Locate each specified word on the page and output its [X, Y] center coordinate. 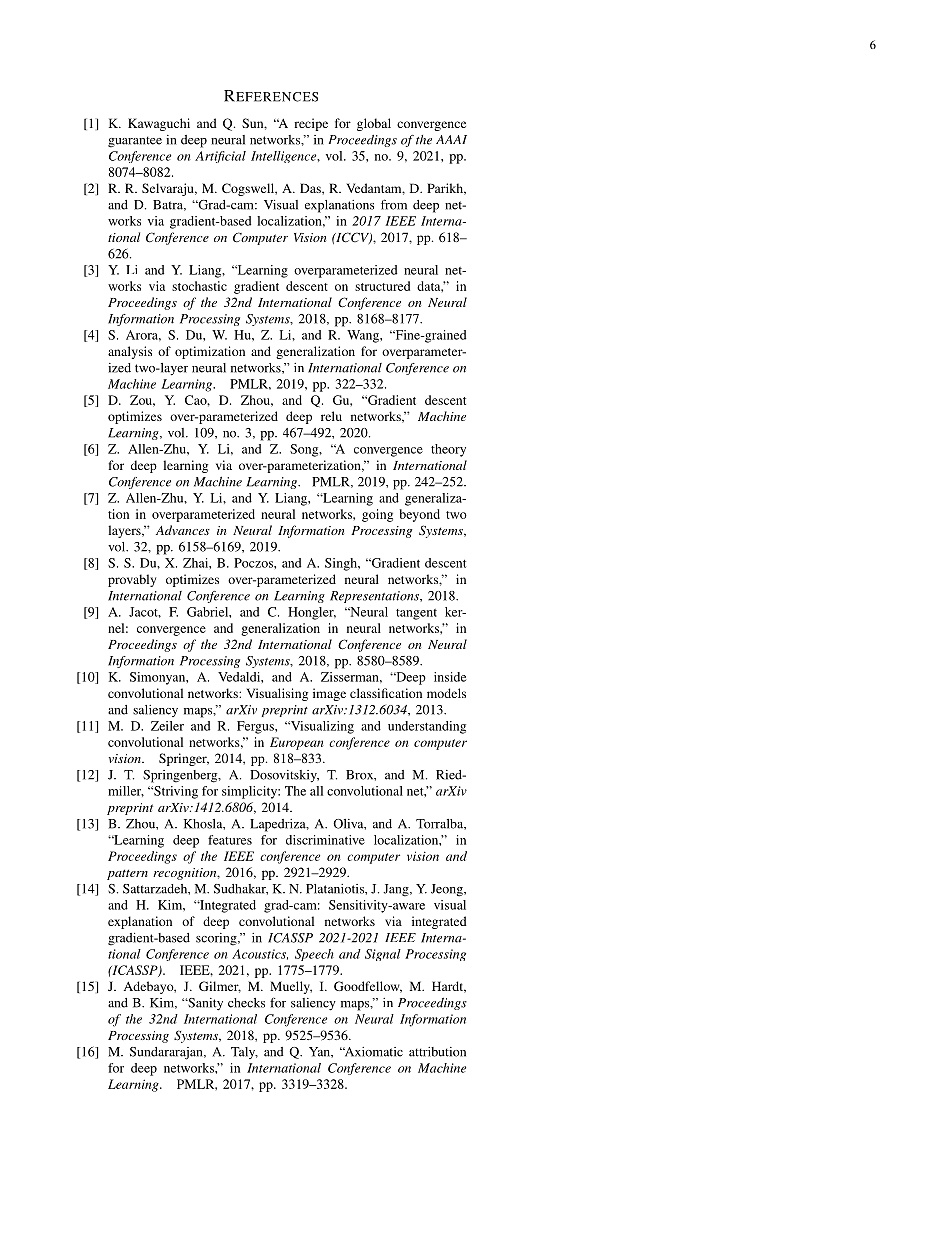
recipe [311, 124]
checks [246, 1003]
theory [448, 450]
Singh [342, 564]
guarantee [135, 142]
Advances [183, 530]
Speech [314, 955]
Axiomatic [373, 1052]
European [297, 743]
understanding [427, 727]
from [394, 204]
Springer [184, 759]
